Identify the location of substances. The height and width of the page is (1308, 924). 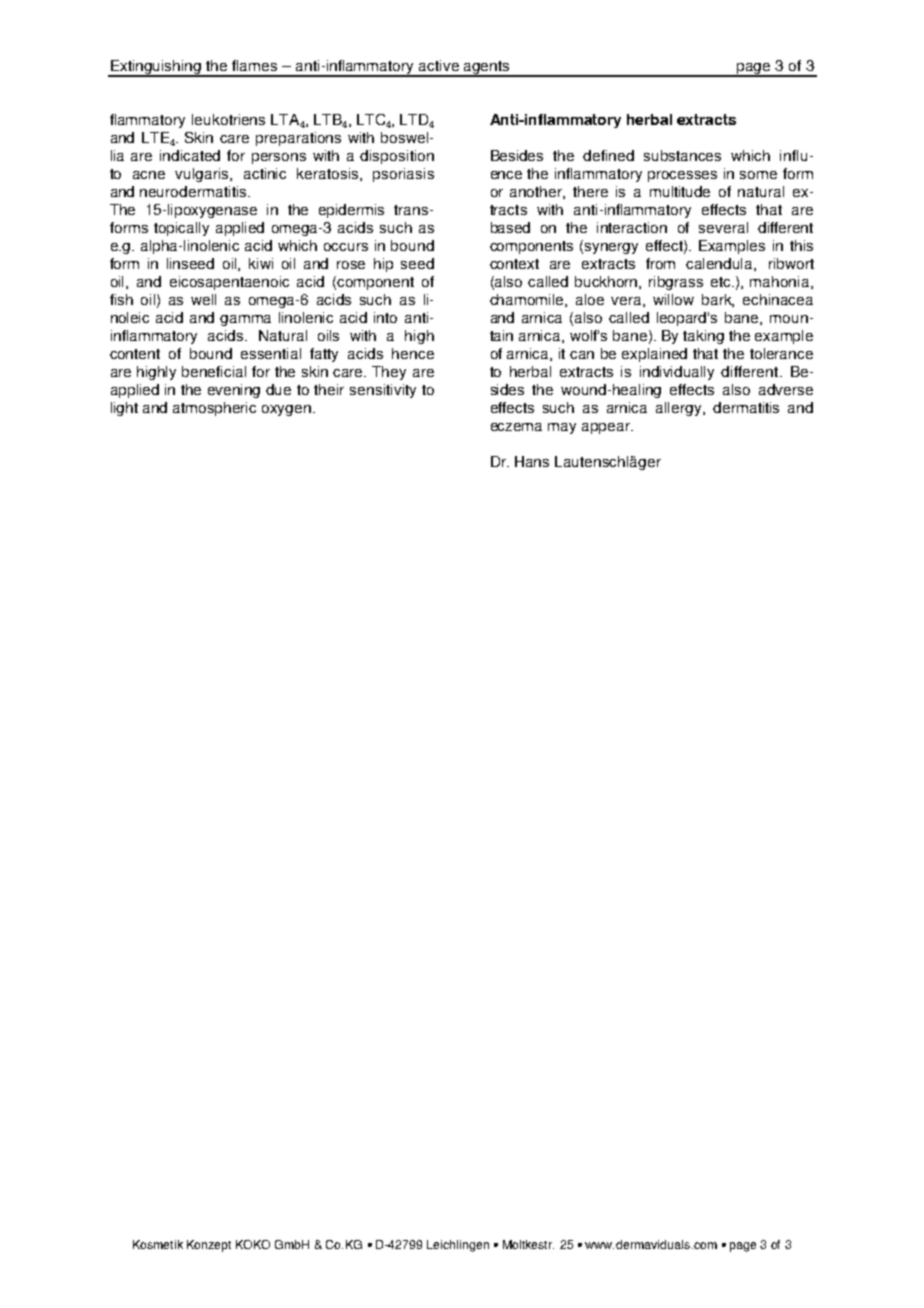
(682, 155).
